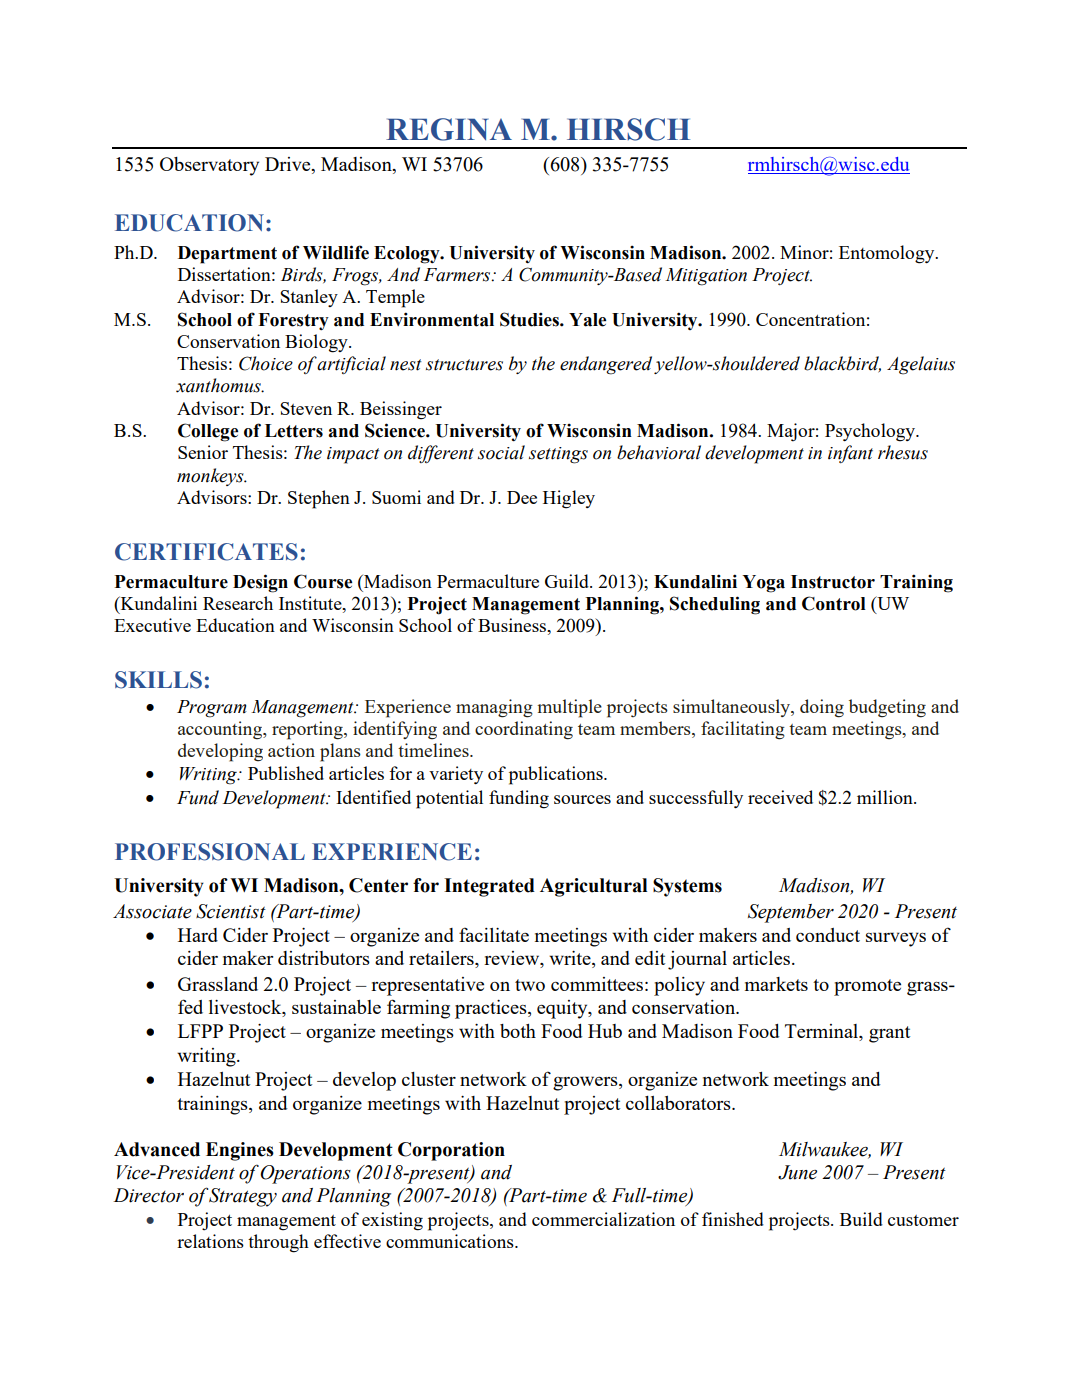  Describe the element at coordinates (489, 887) in the screenshot. I see `Integrated` at that location.
